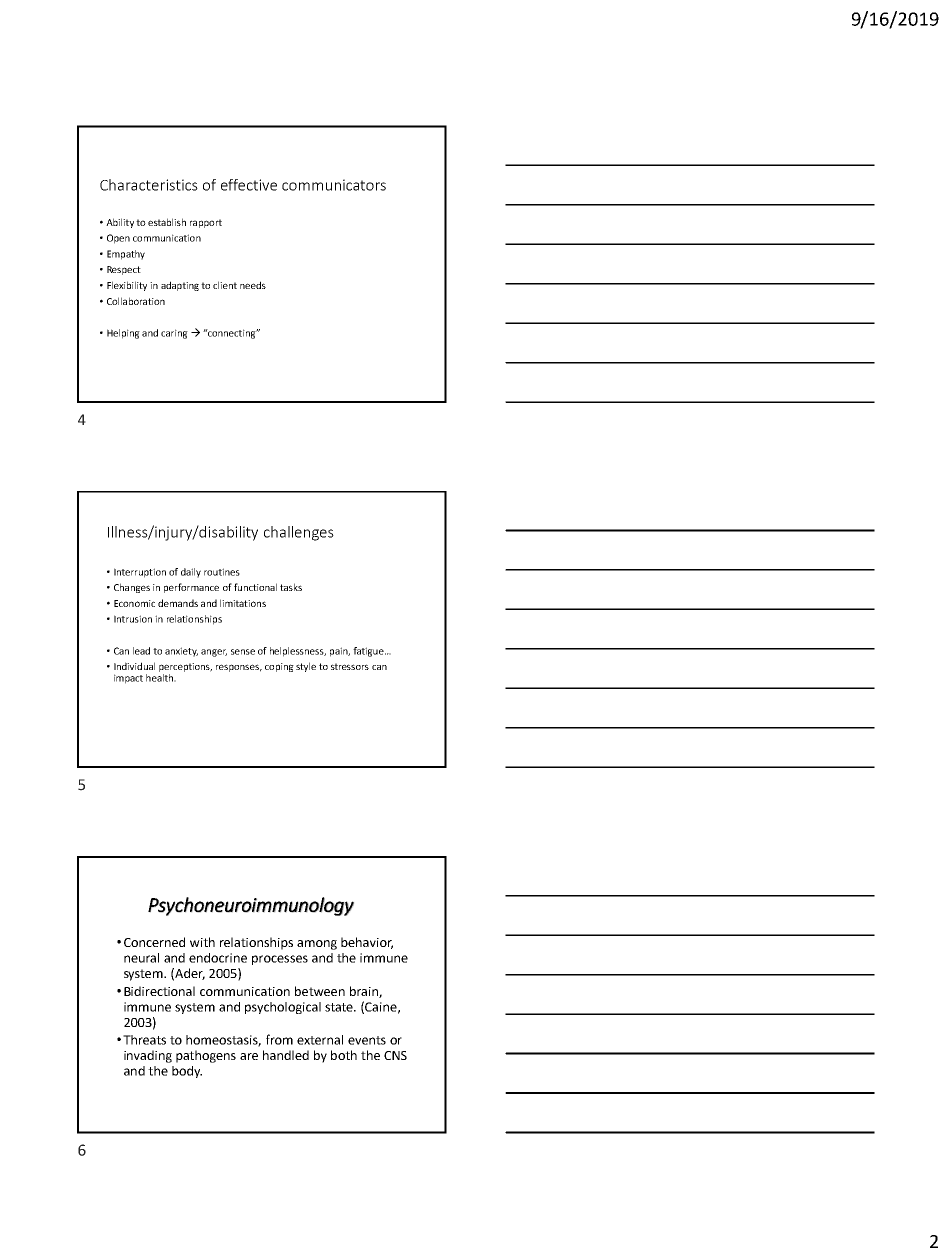 The width and height of the document is (952, 1259). Describe the element at coordinates (154, 942) in the document. I see `Concerned` at that location.
